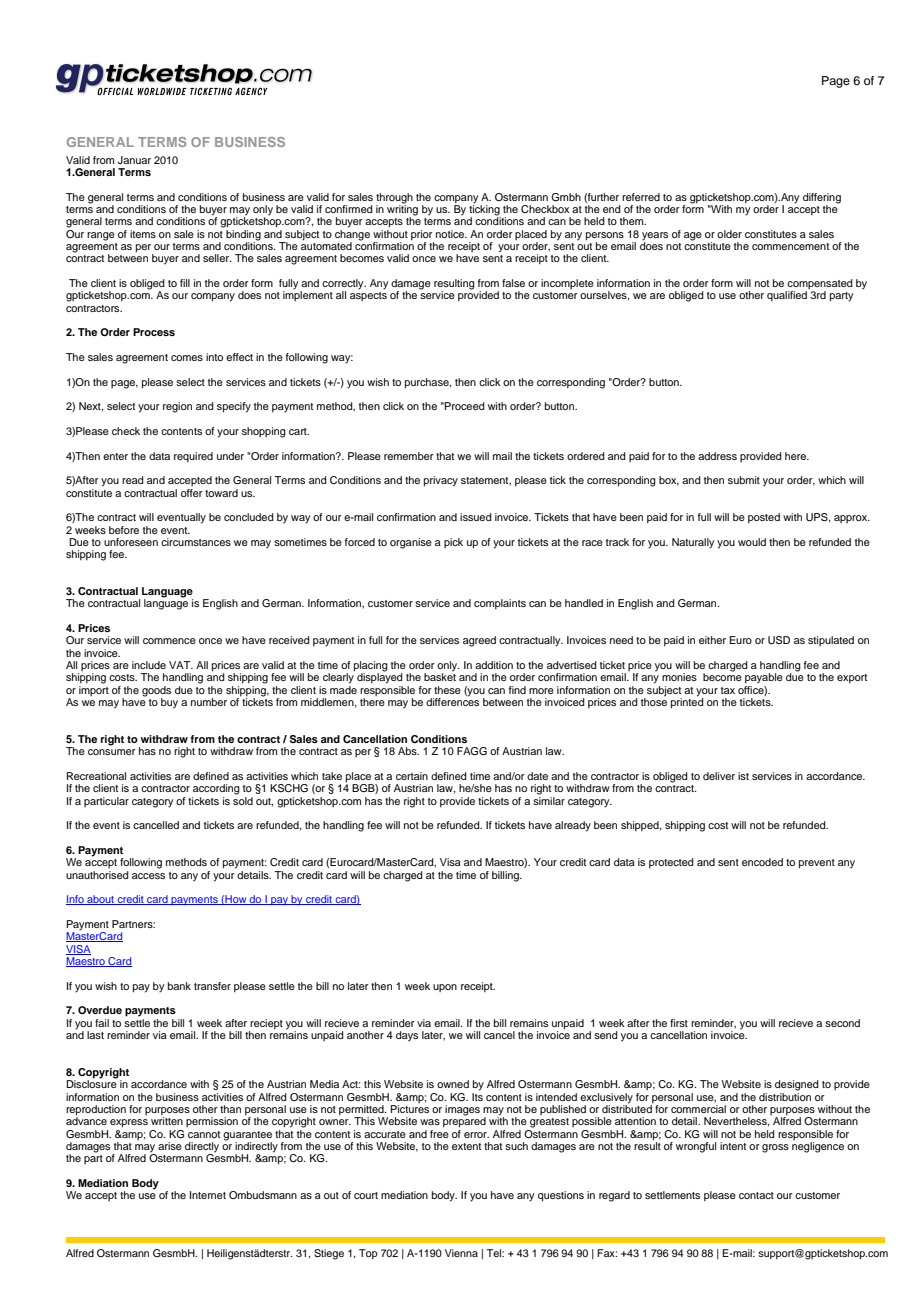 The width and height of the page is (924, 1308). Describe the element at coordinates (143, 234) in the page. I see `items` at that location.
